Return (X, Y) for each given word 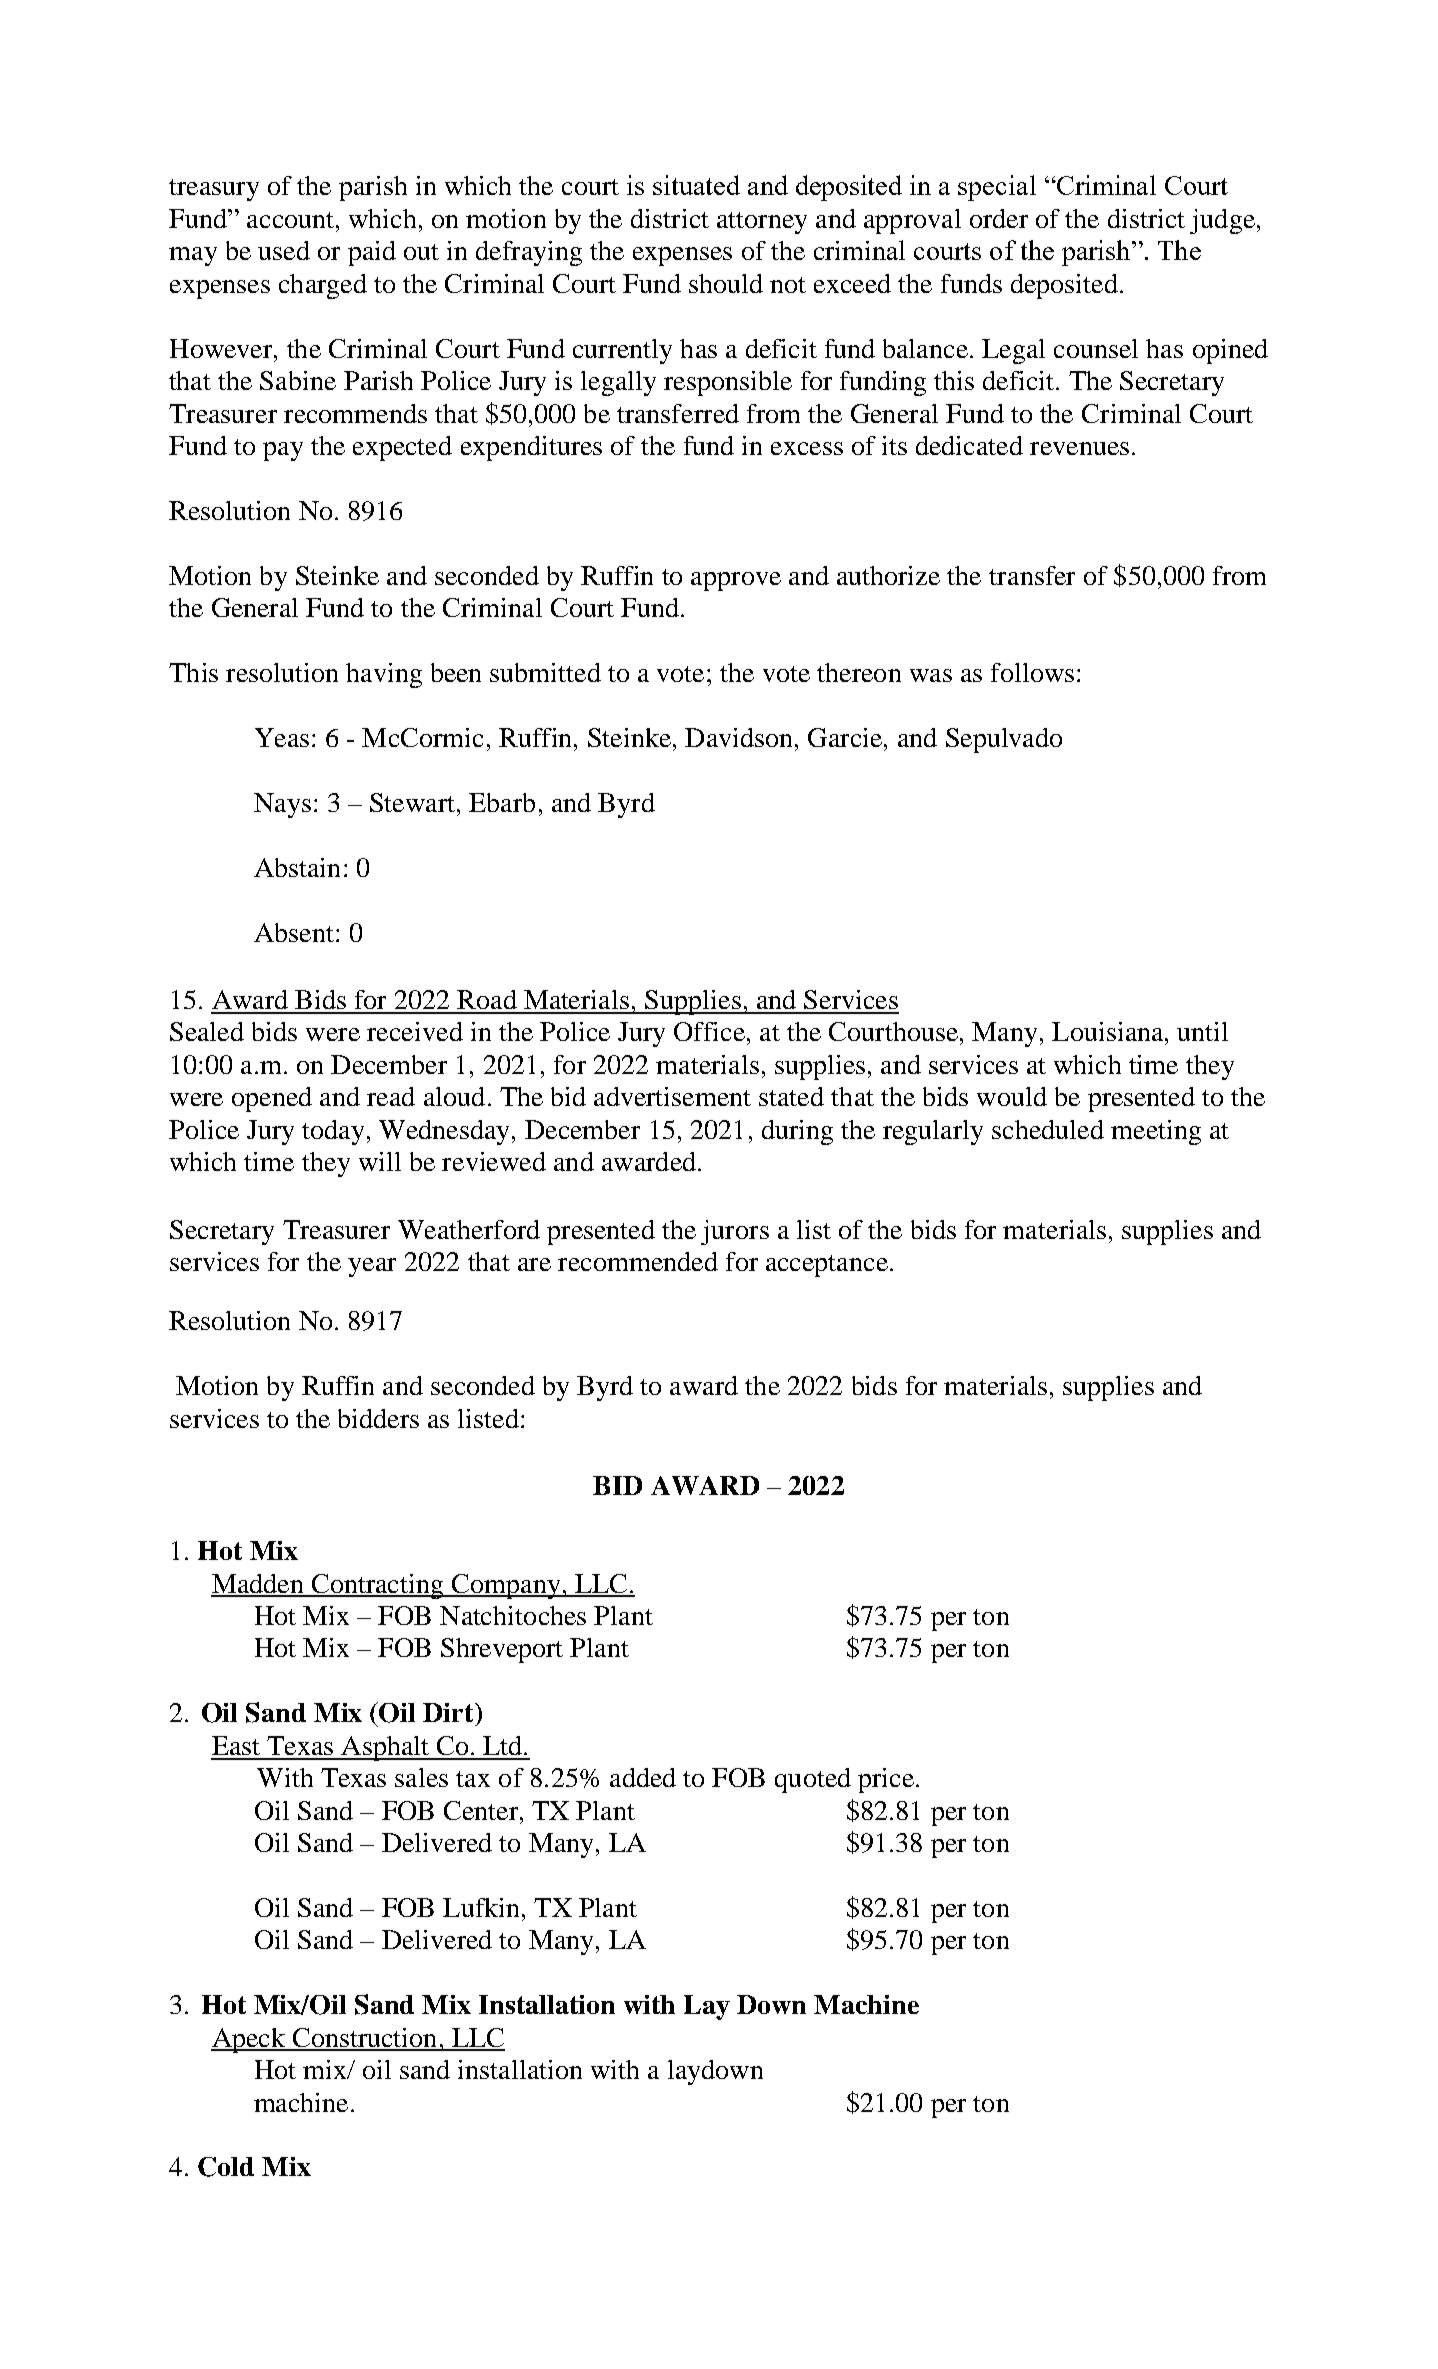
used (284, 250)
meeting (1156, 1132)
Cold (226, 2167)
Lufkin (481, 1907)
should (726, 283)
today (333, 1132)
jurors (735, 1232)
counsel (1096, 348)
